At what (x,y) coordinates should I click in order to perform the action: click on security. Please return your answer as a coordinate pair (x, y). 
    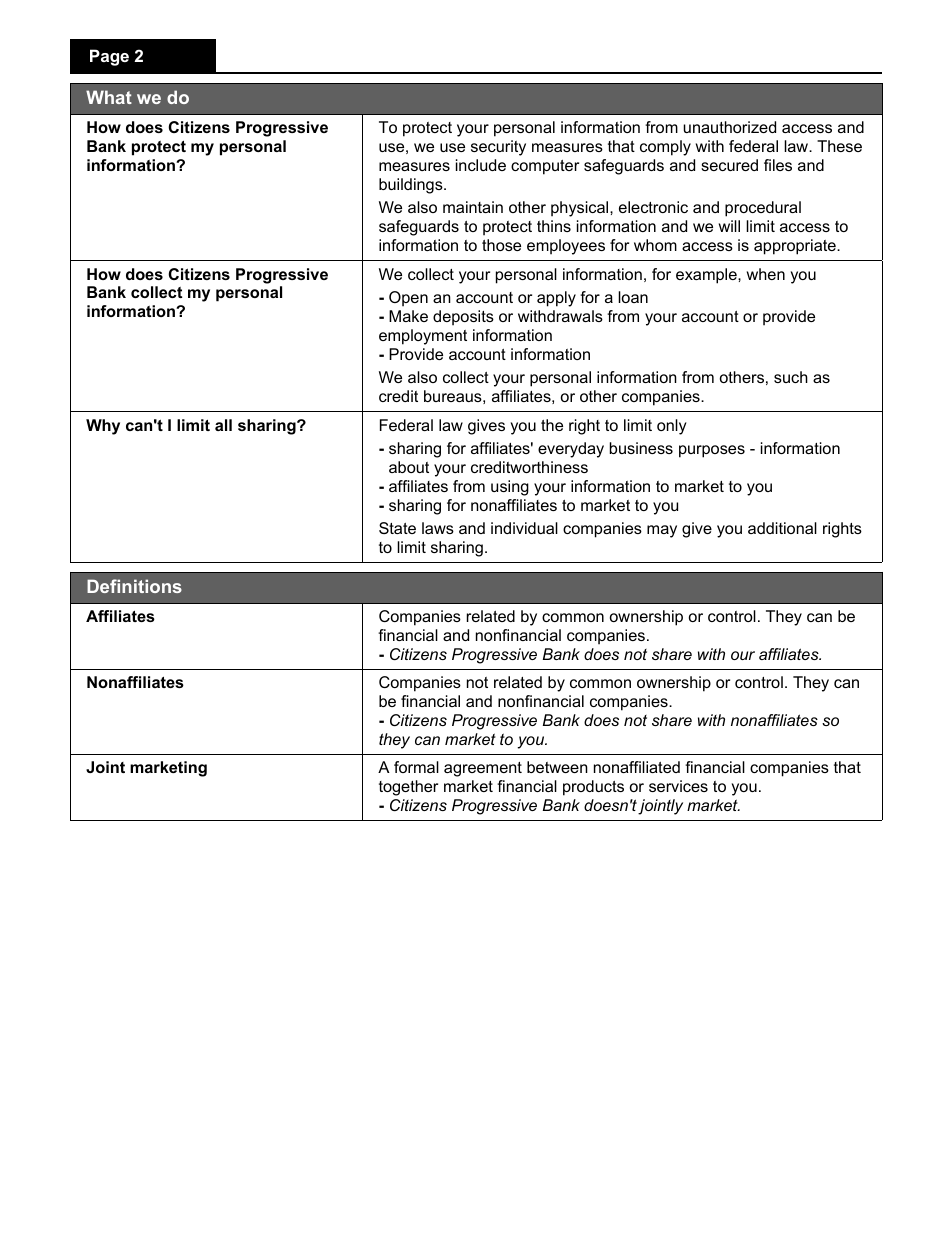
    Looking at the image, I should click on (498, 148).
